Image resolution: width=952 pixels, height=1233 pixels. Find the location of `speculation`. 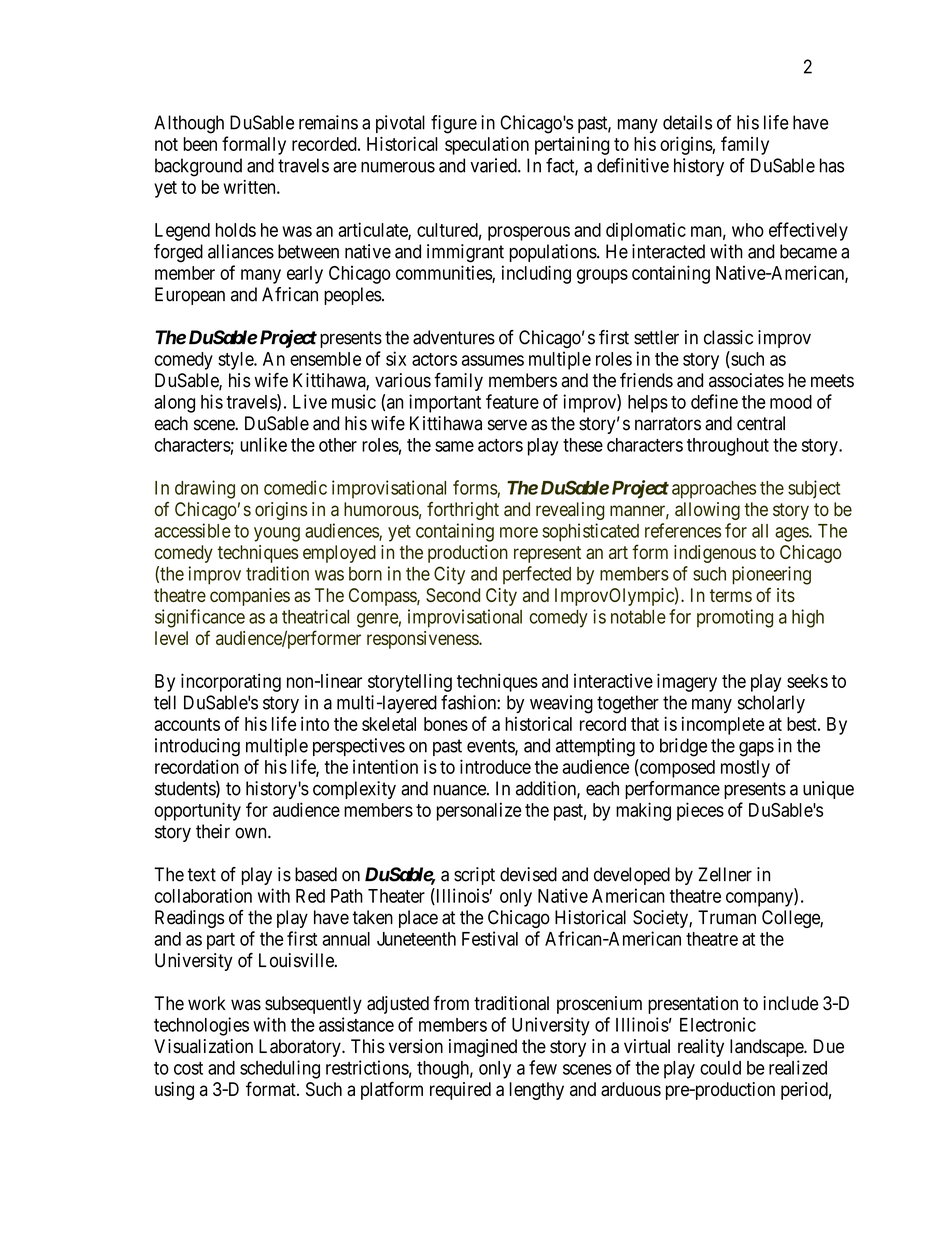

speculation is located at coordinates (487, 145).
